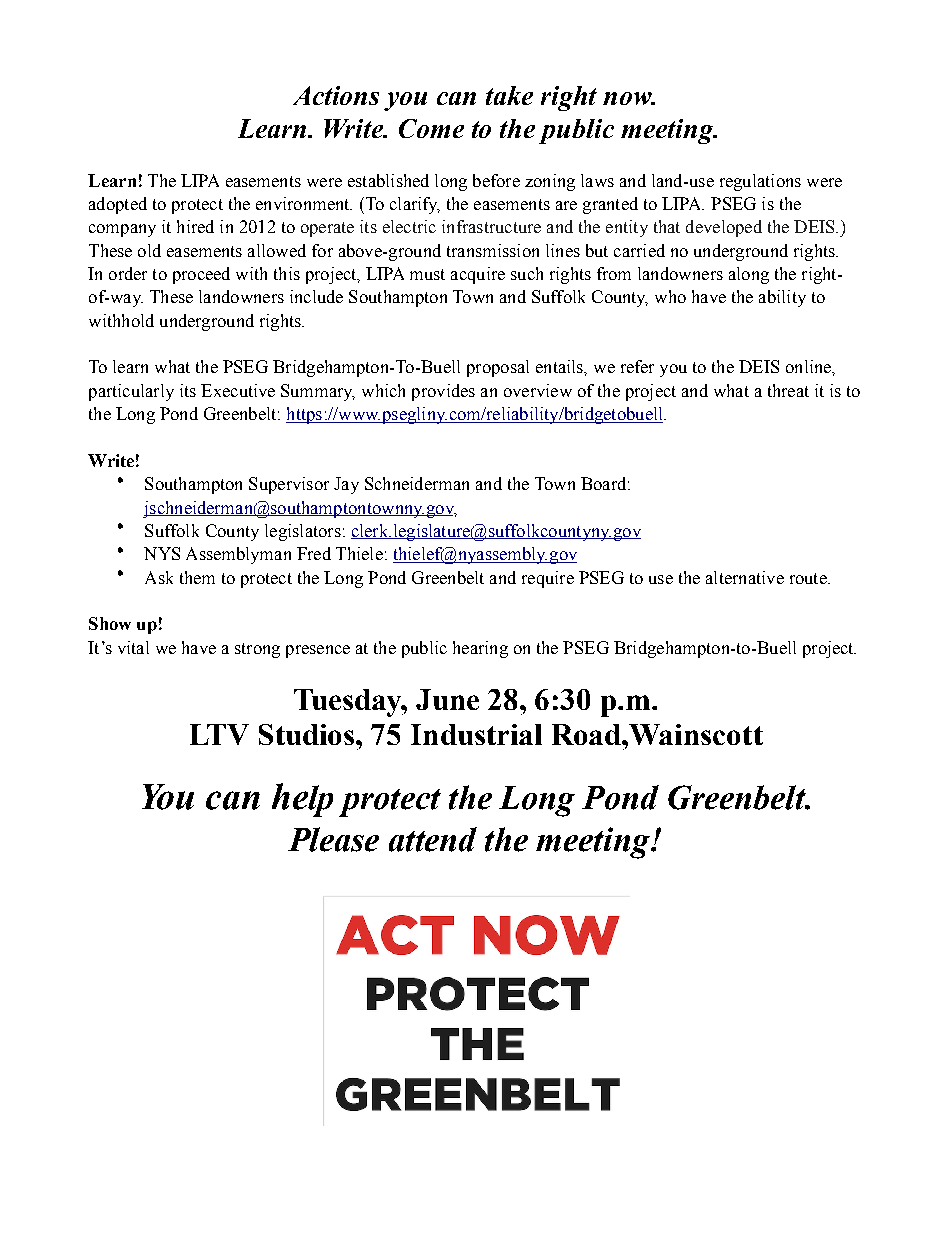 Image resolution: width=952 pixels, height=1233 pixels. What do you see at coordinates (809, 578) in the image?
I see `route` at bounding box center [809, 578].
